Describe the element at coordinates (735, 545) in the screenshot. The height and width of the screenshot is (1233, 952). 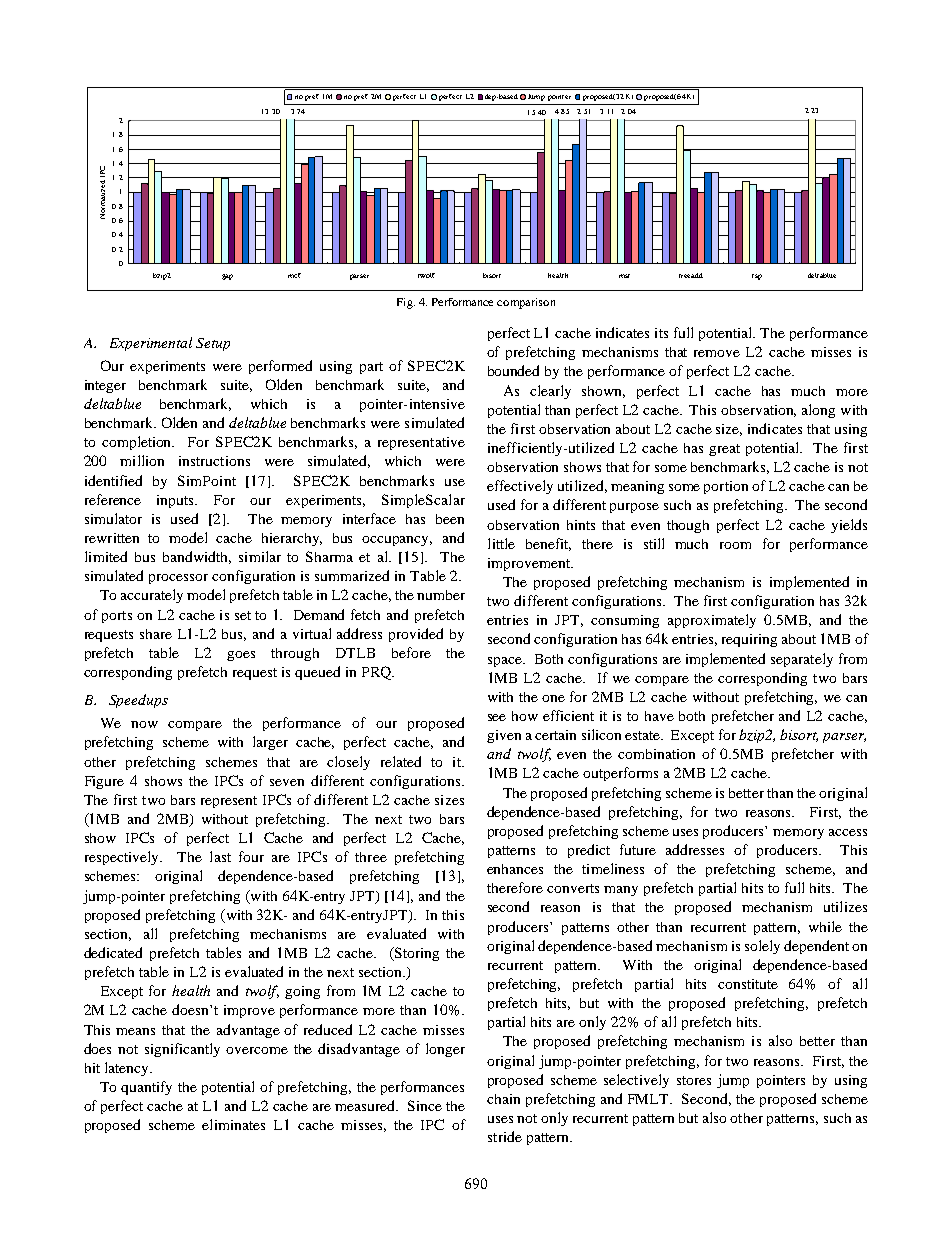
I see `room` at that location.
